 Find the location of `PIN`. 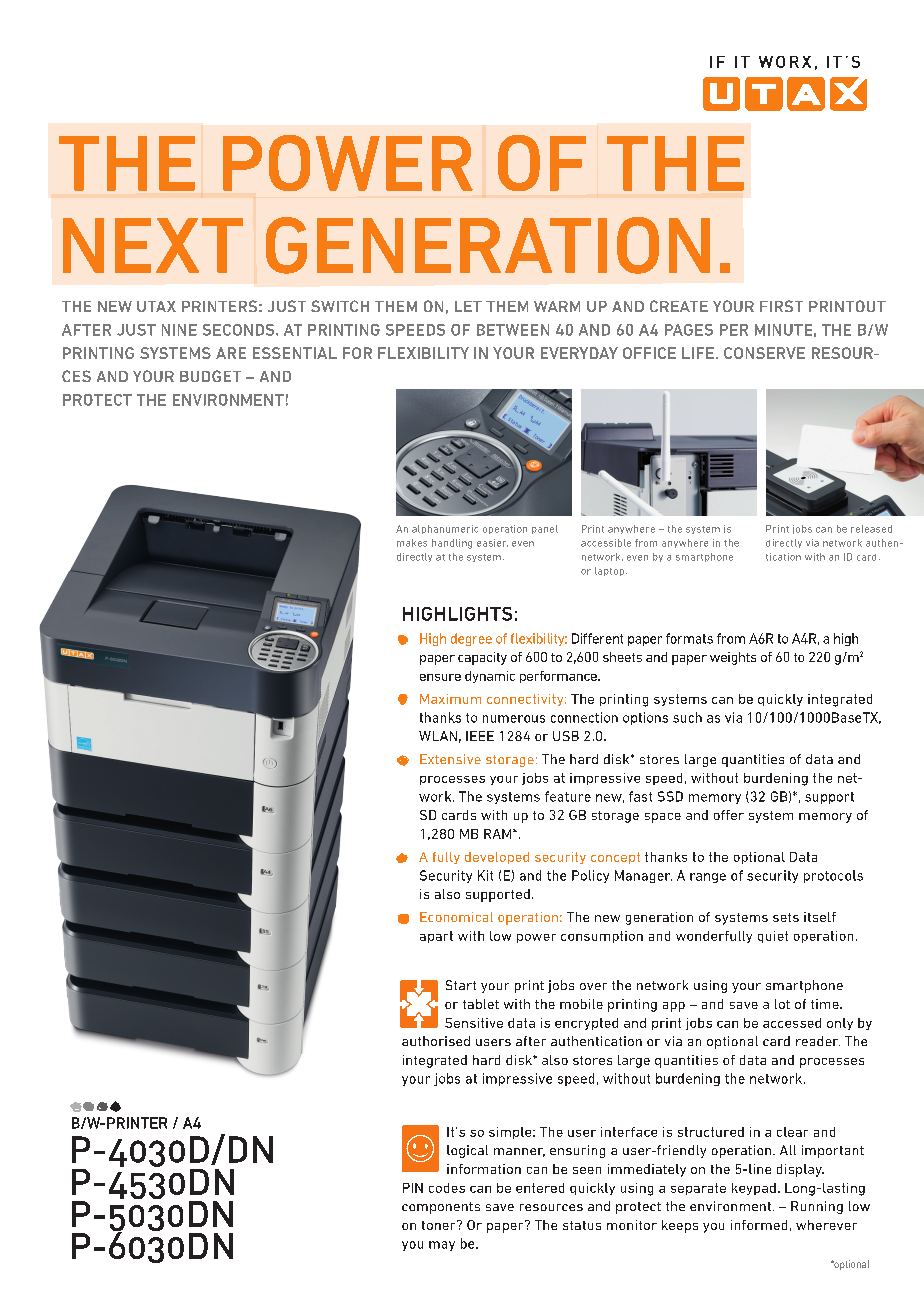

PIN is located at coordinates (413, 1188).
